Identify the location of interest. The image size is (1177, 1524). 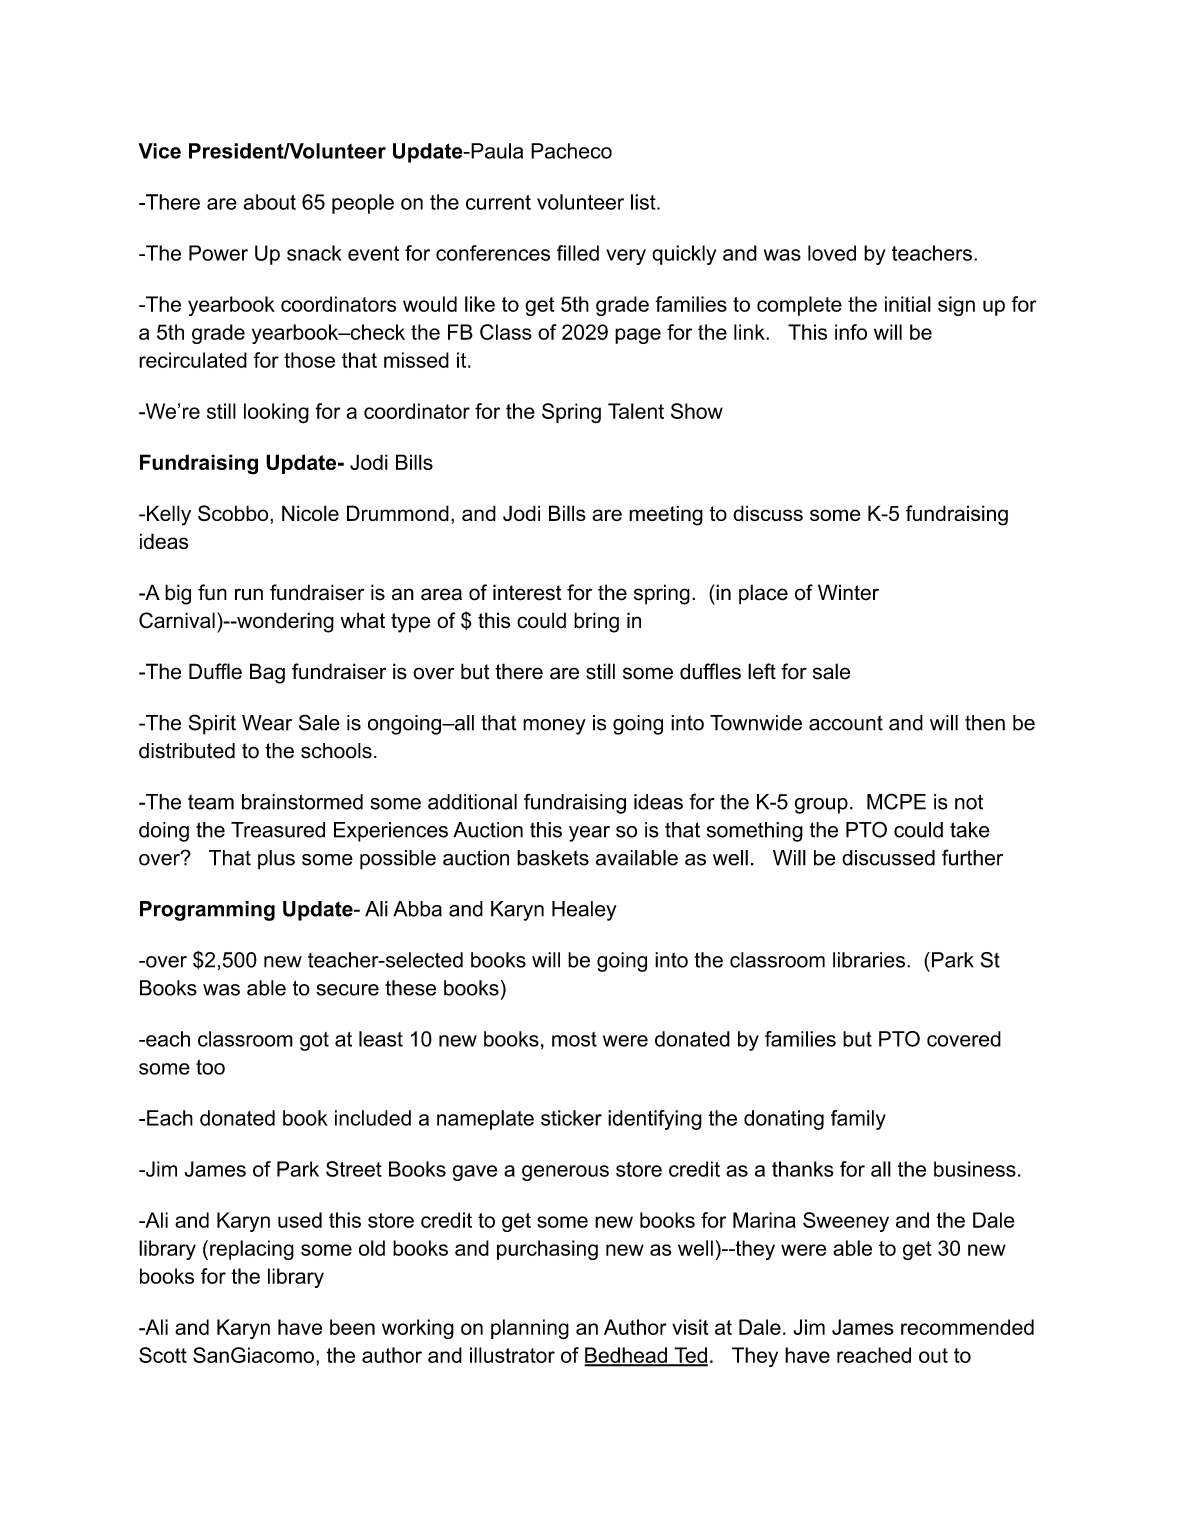
(527, 592).
